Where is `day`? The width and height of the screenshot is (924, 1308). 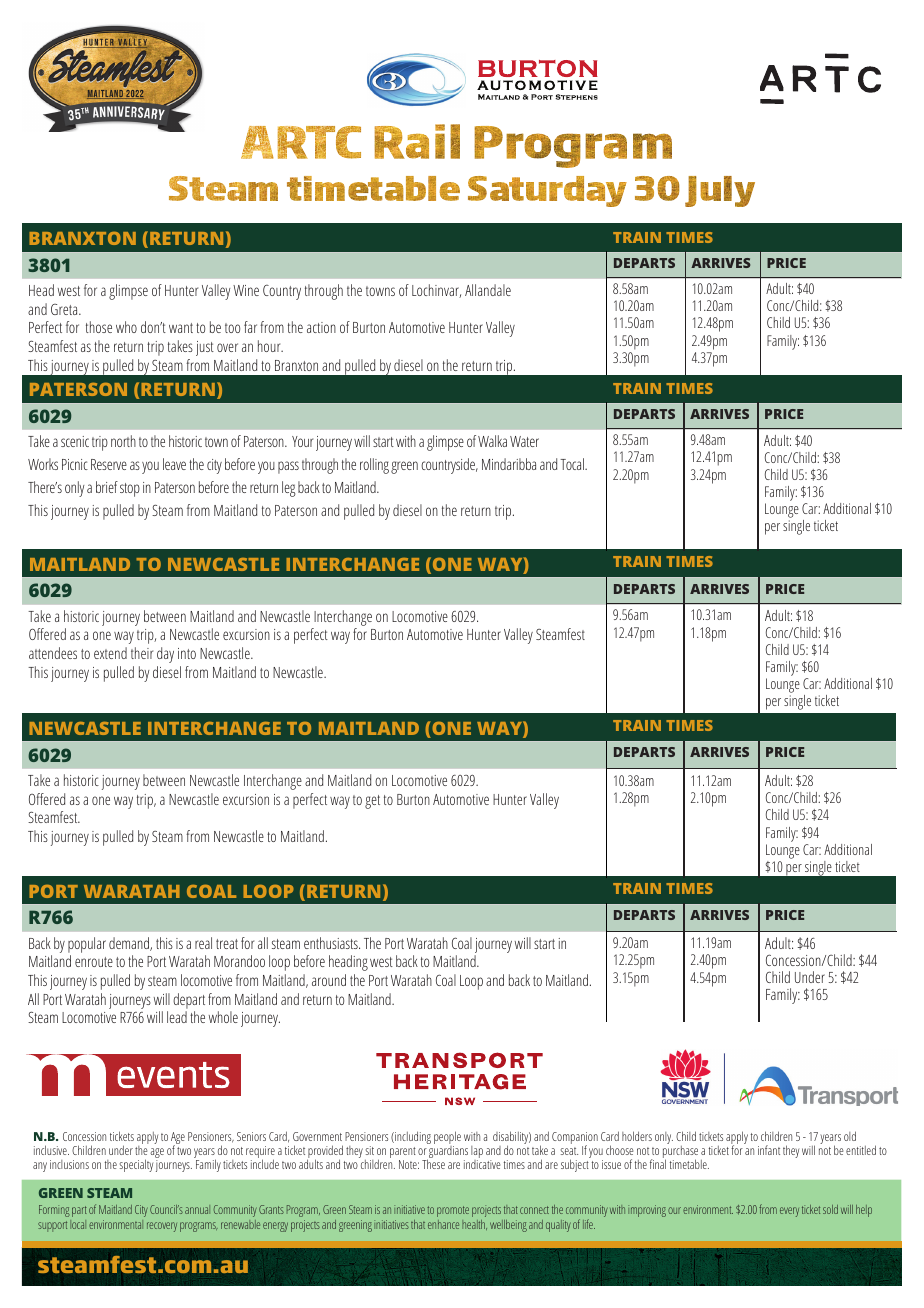
day is located at coordinates (165, 655).
